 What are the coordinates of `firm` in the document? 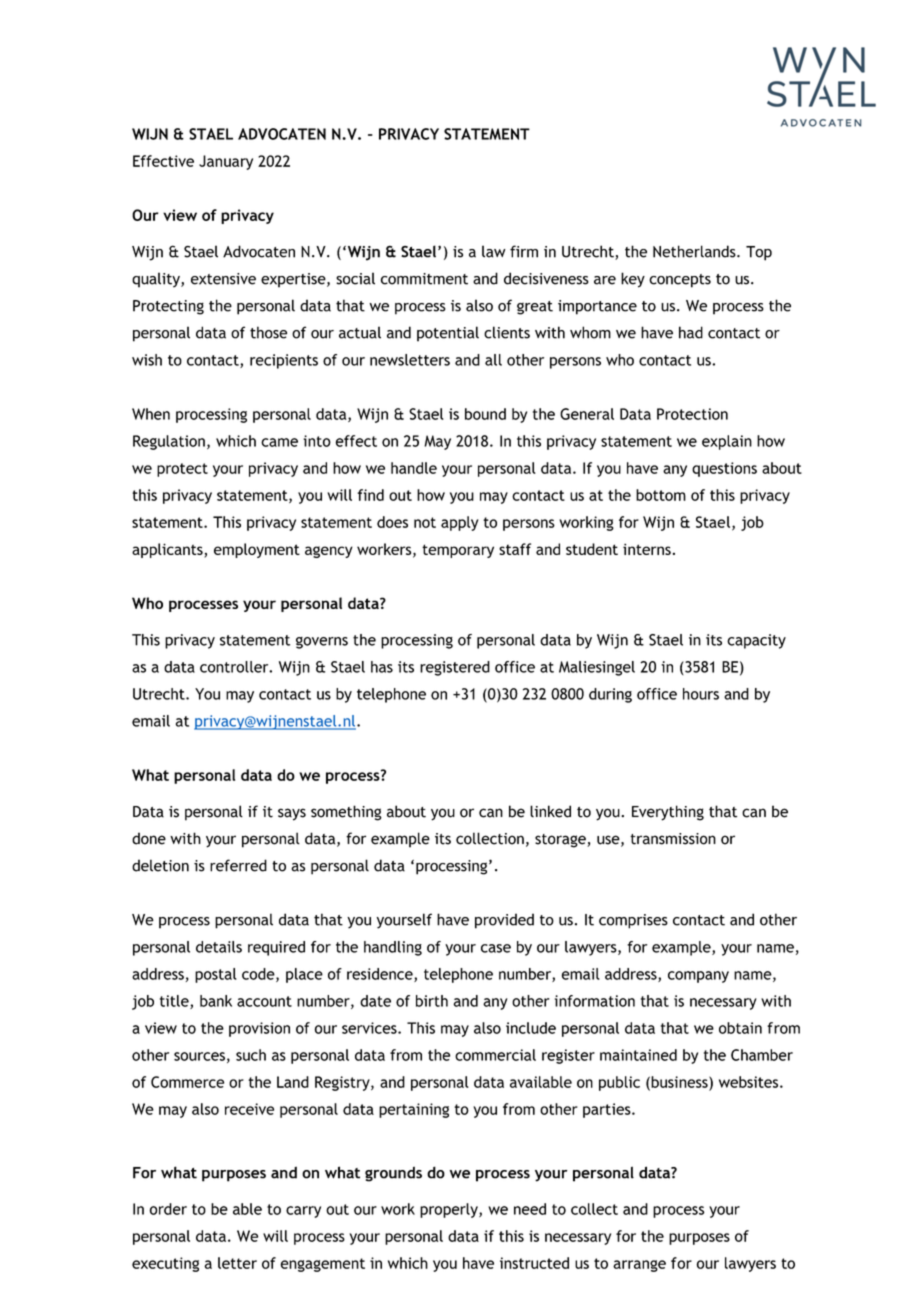 It's located at (524, 251).
